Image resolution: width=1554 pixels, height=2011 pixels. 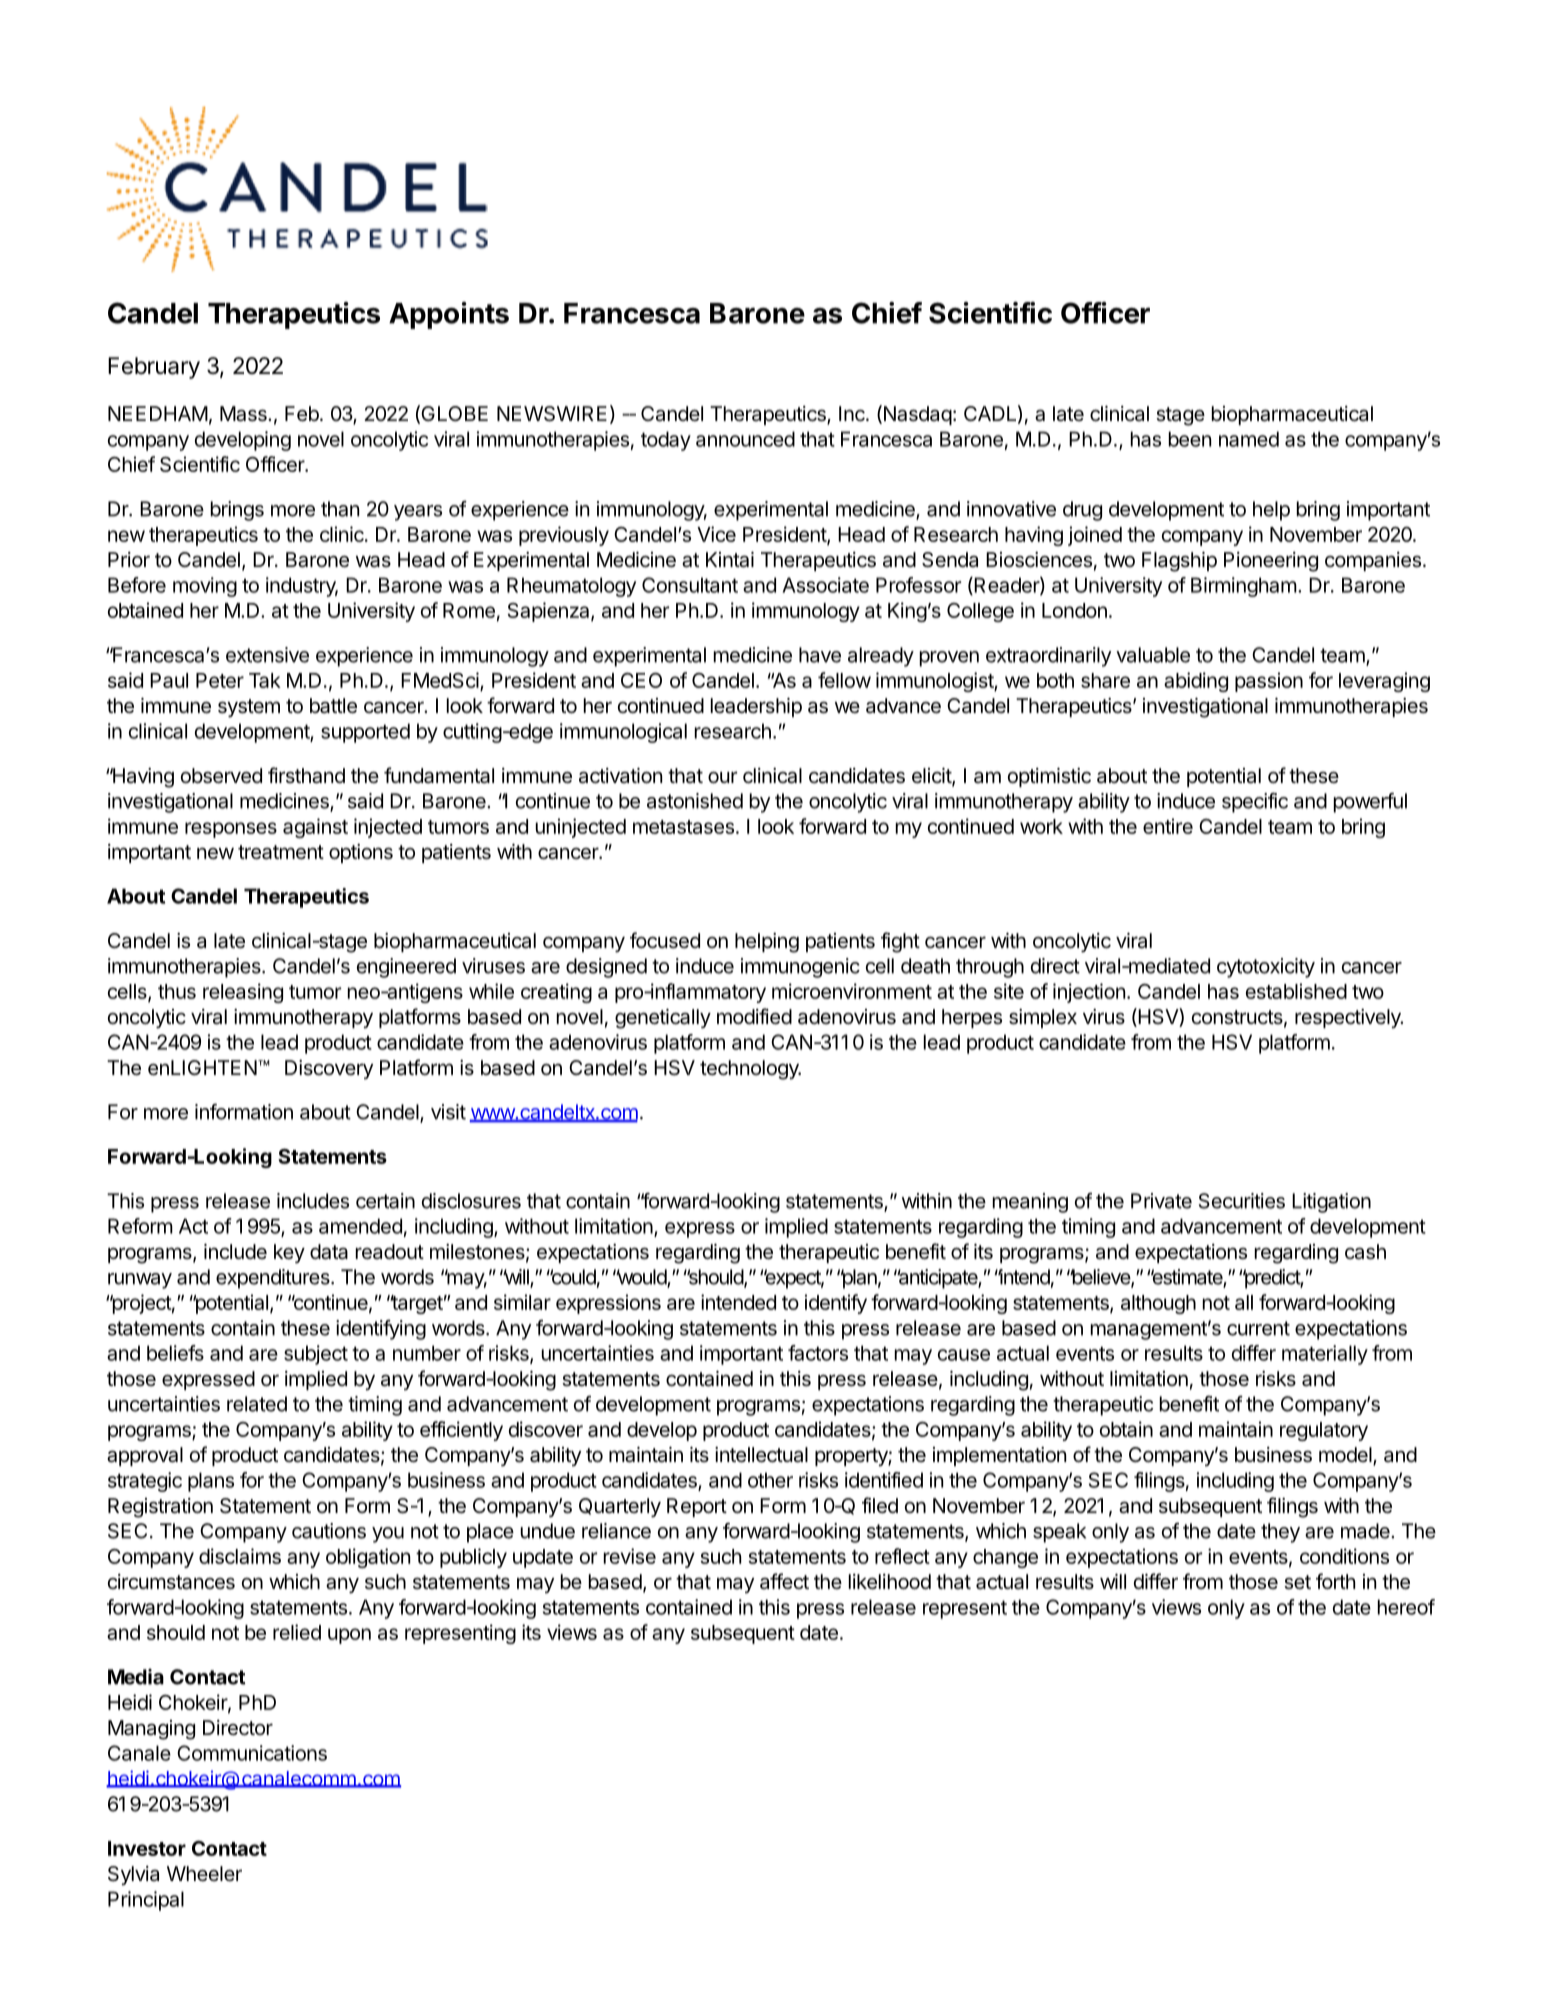 What do you see at coordinates (1242, 1201) in the image?
I see `Securities` at bounding box center [1242, 1201].
